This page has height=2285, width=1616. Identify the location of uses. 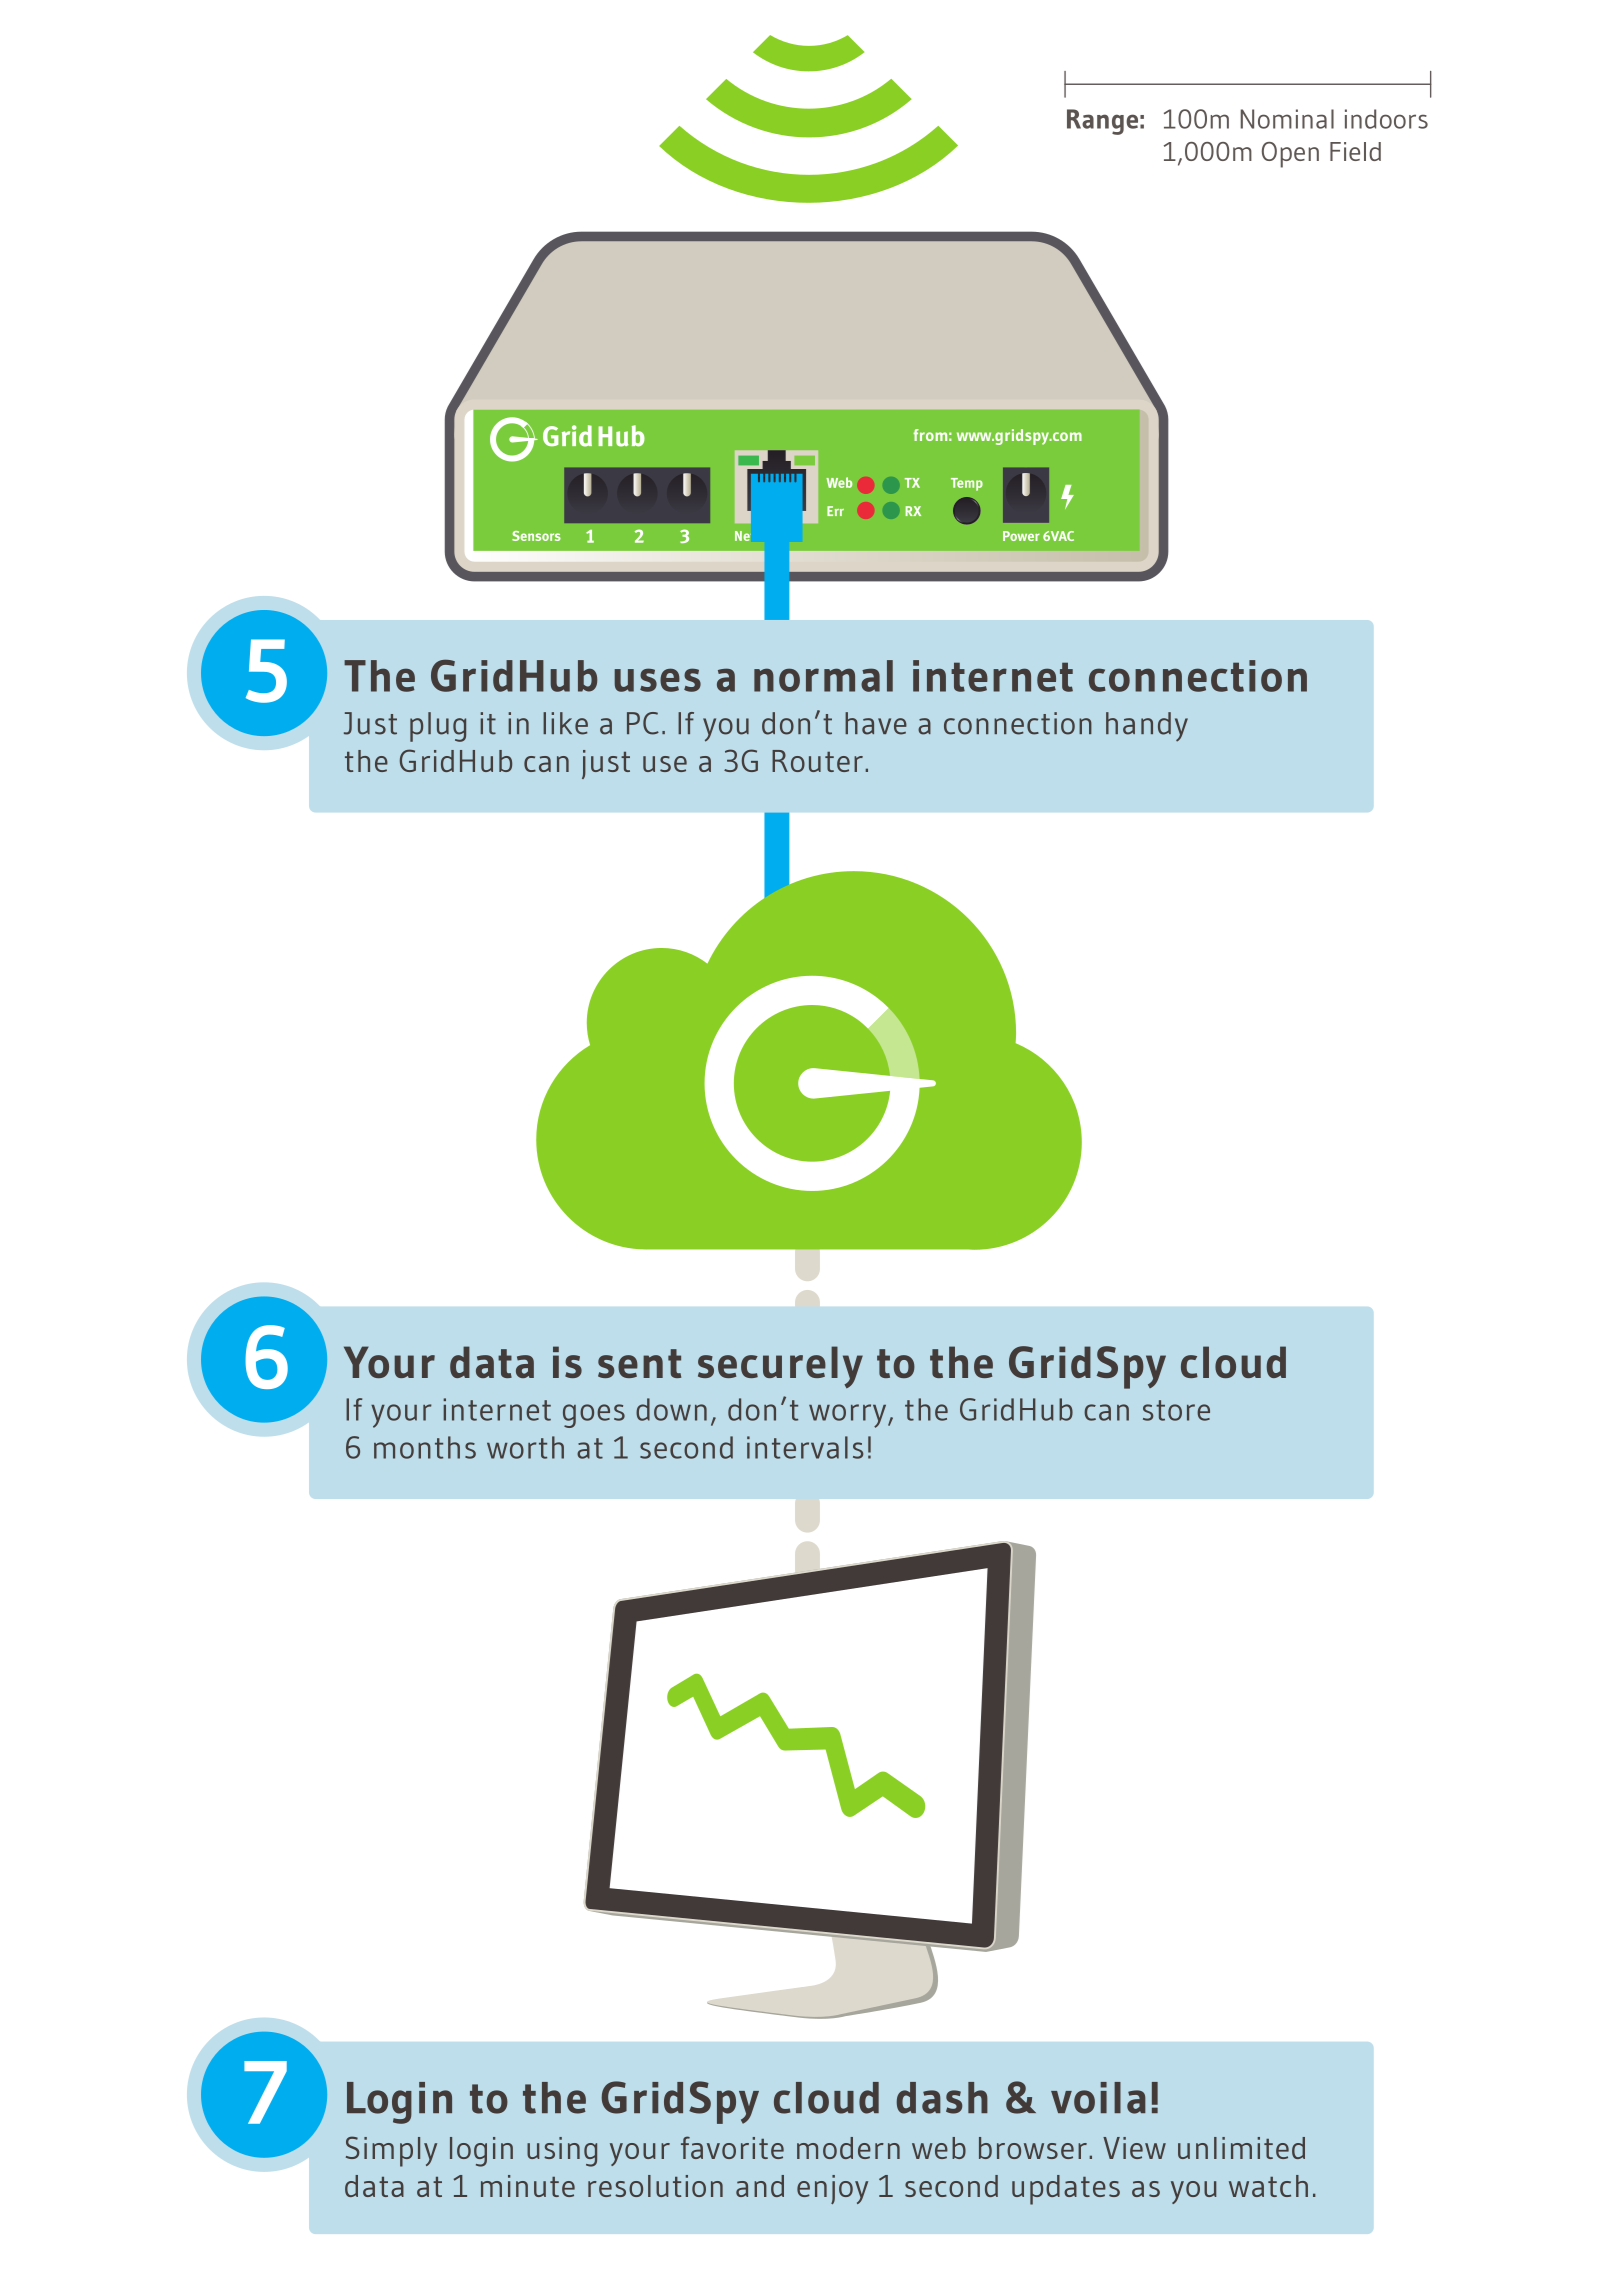
(657, 680).
